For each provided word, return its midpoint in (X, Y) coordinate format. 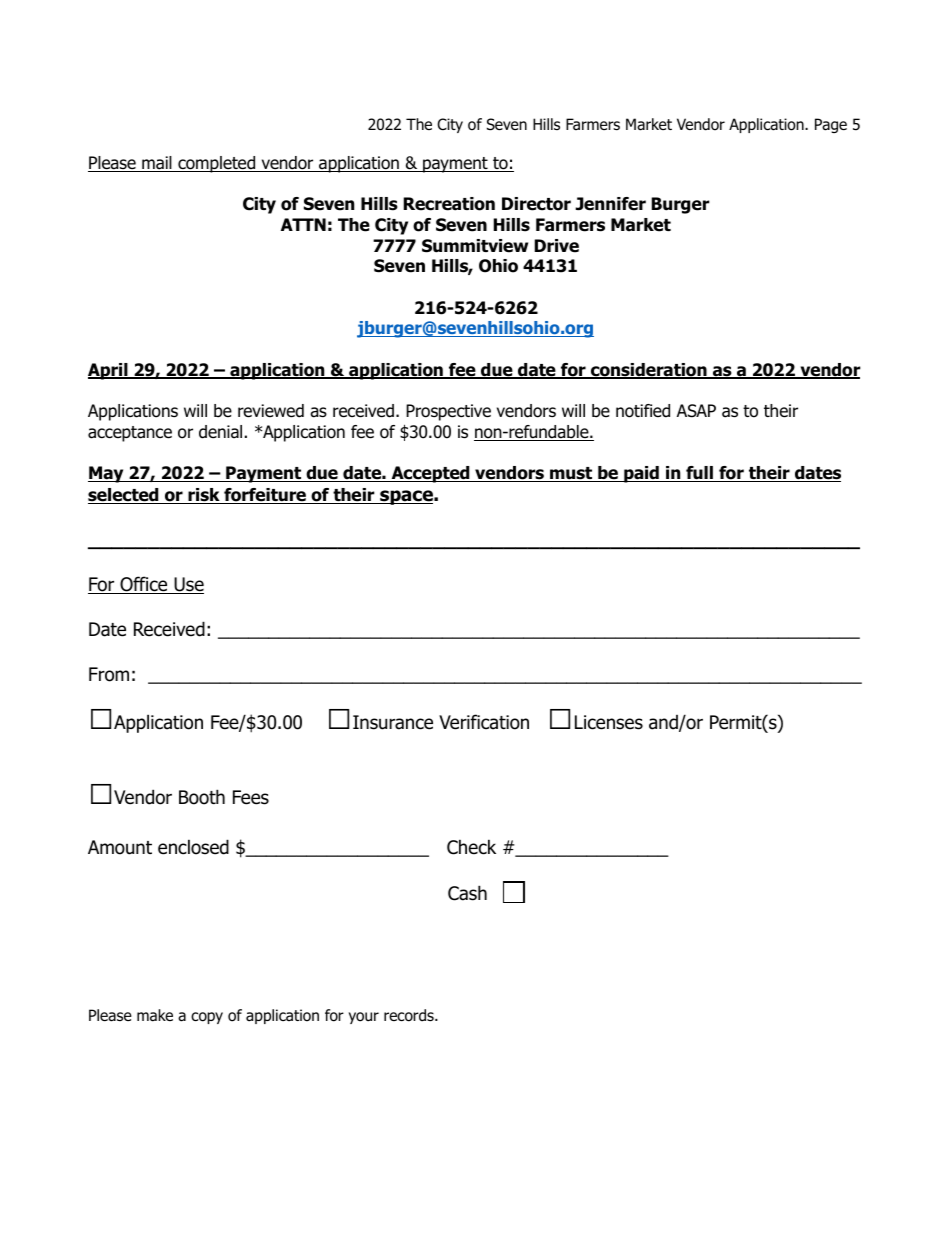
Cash (467, 893)
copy (207, 1018)
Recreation (449, 204)
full (699, 474)
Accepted (430, 474)
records (410, 1015)
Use (188, 585)
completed (217, 164)
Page (831, 125)
